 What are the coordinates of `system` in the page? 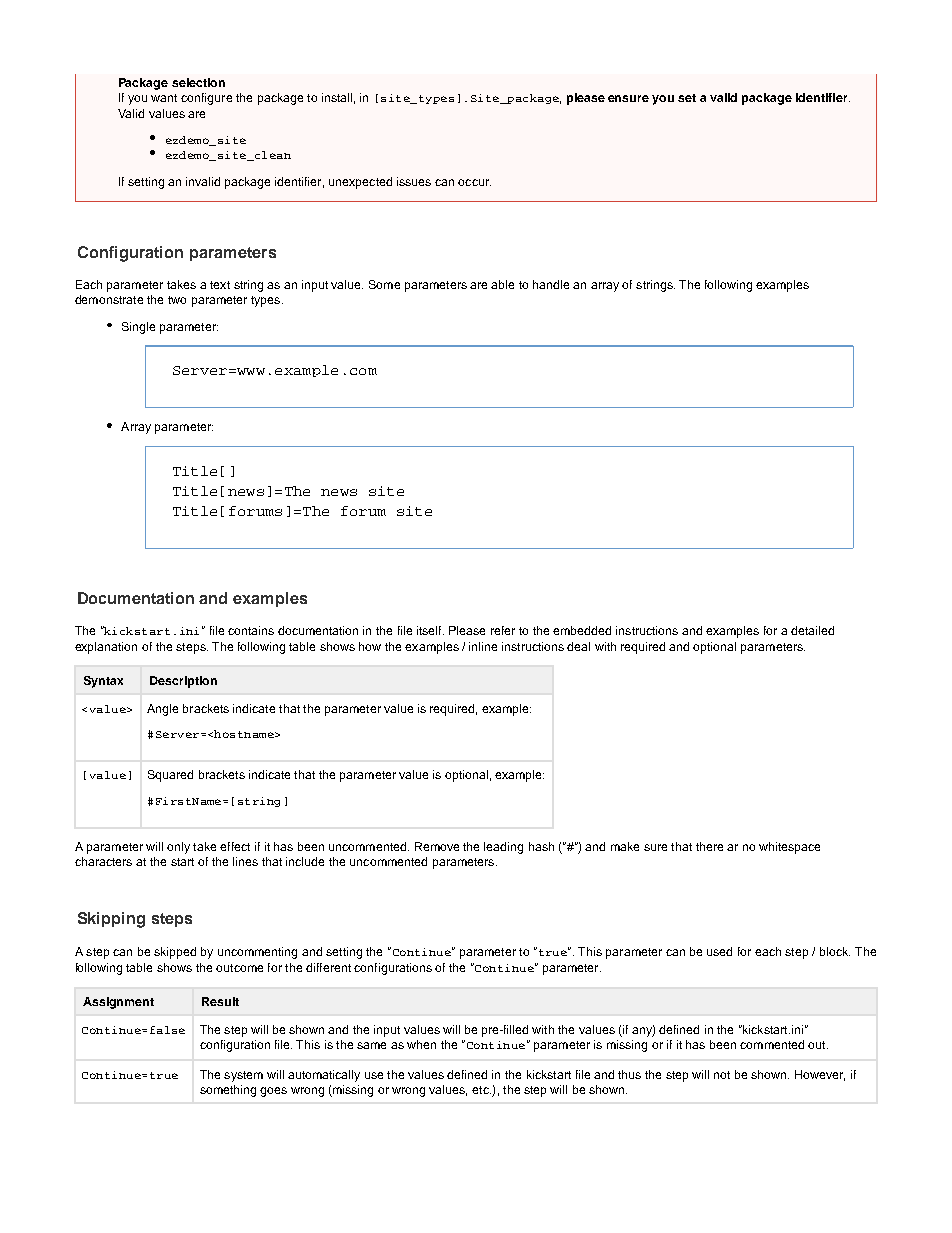 It's located at (243, 1076).
